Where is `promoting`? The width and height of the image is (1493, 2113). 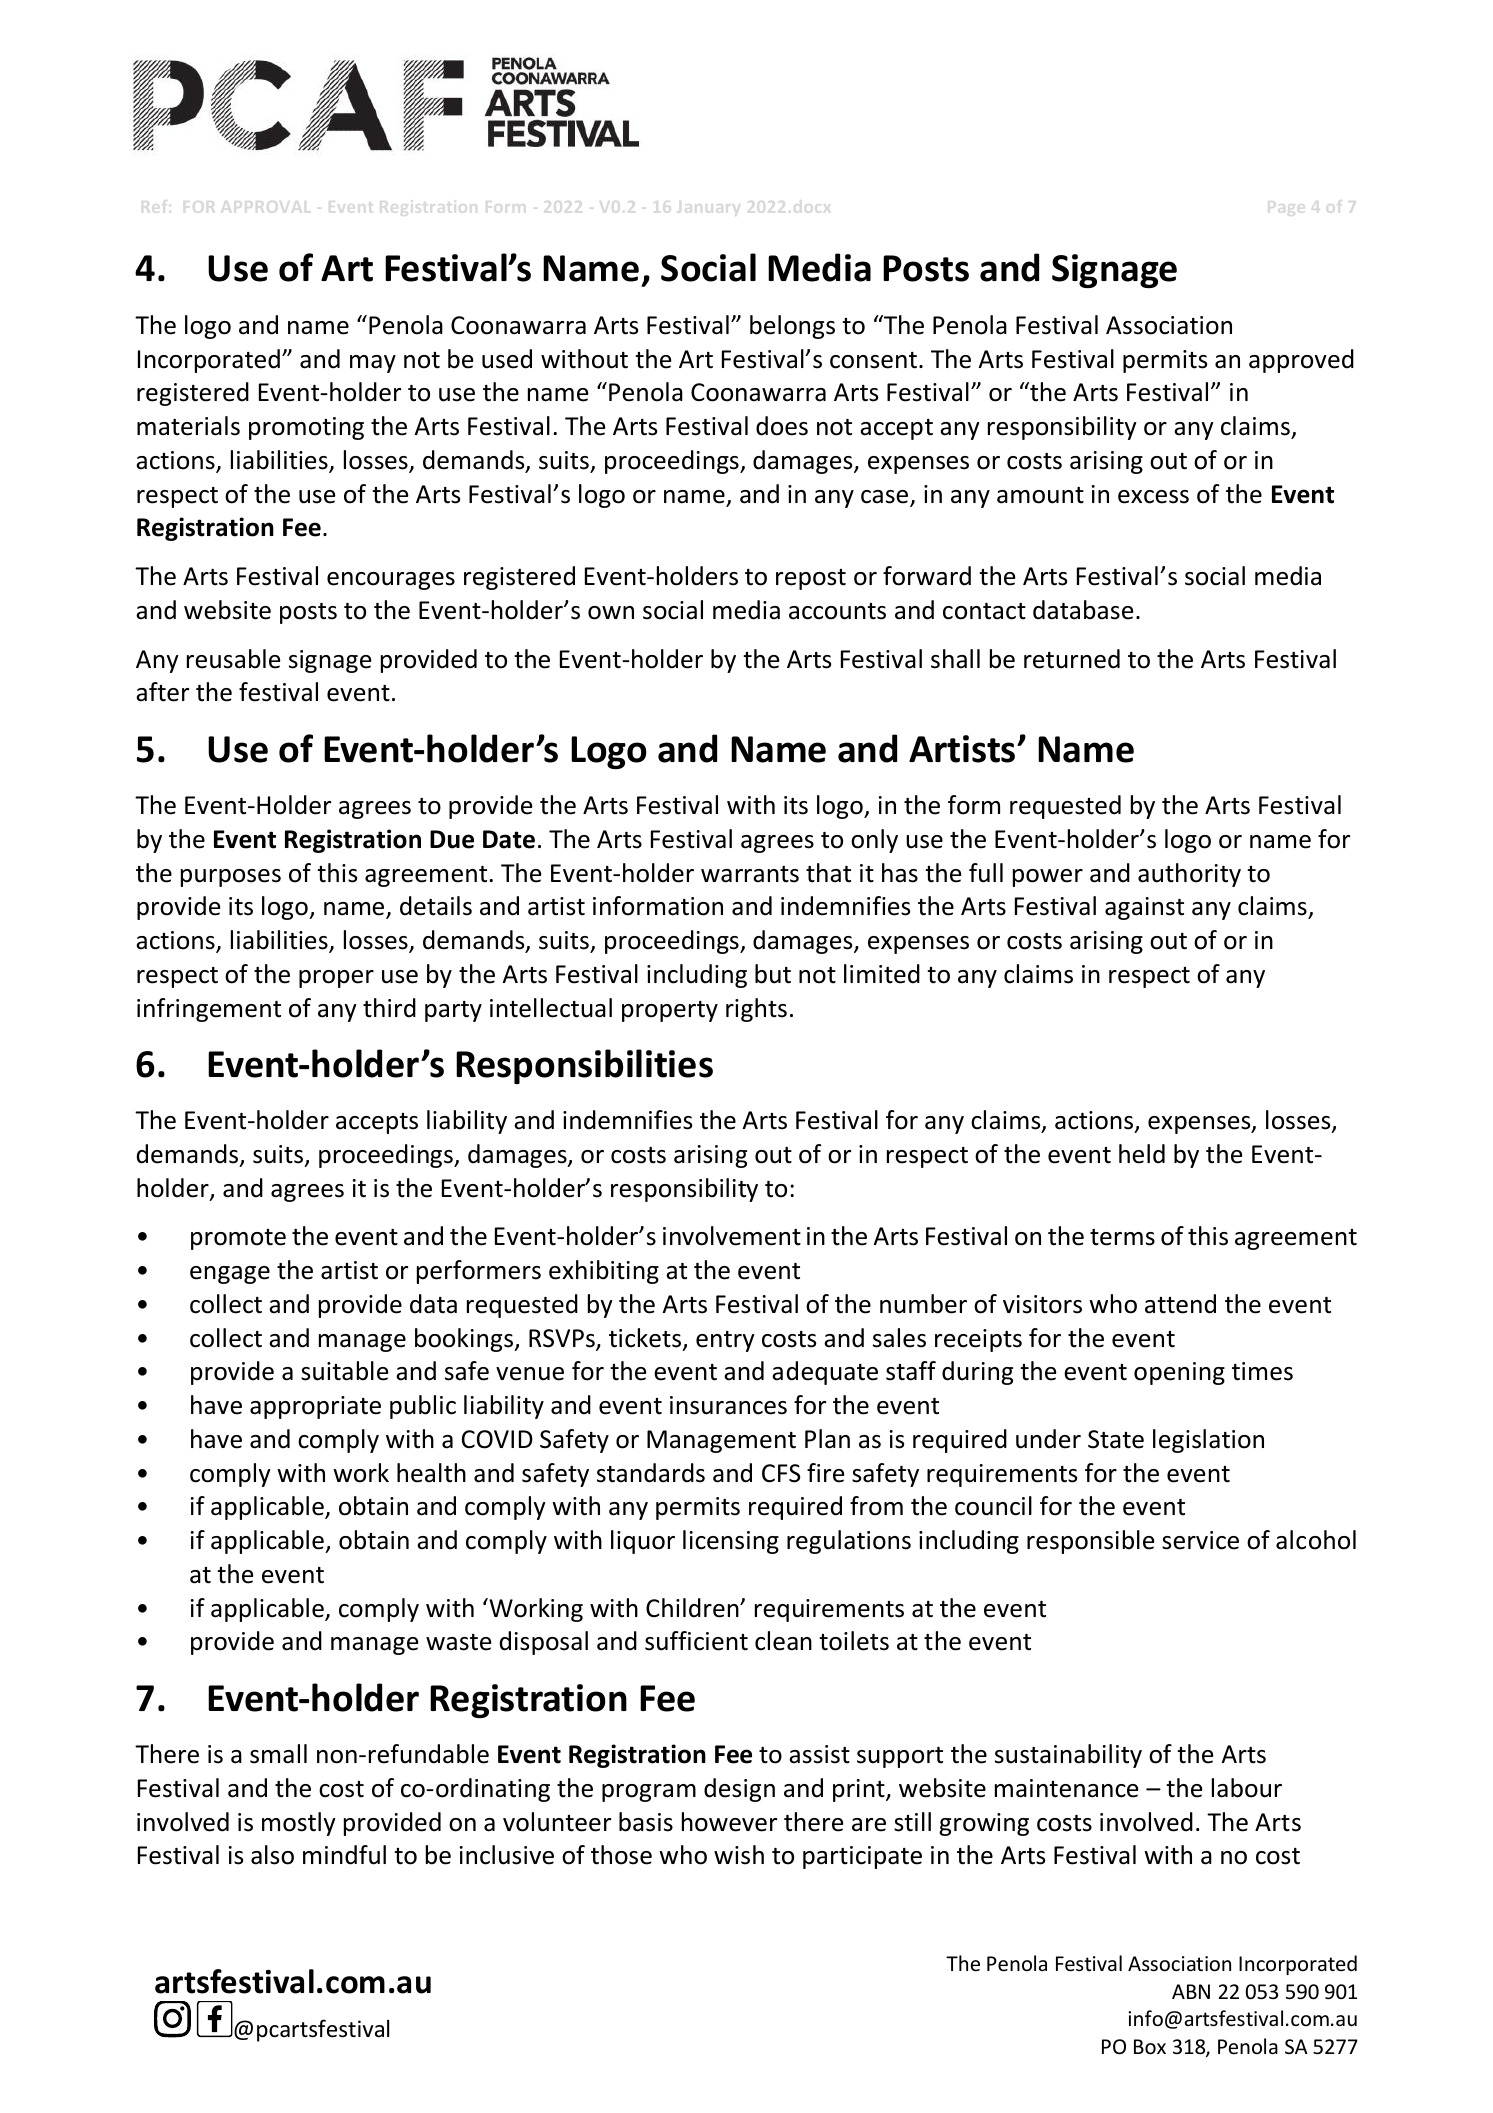
promoting is located at coordinates (306, 428).
